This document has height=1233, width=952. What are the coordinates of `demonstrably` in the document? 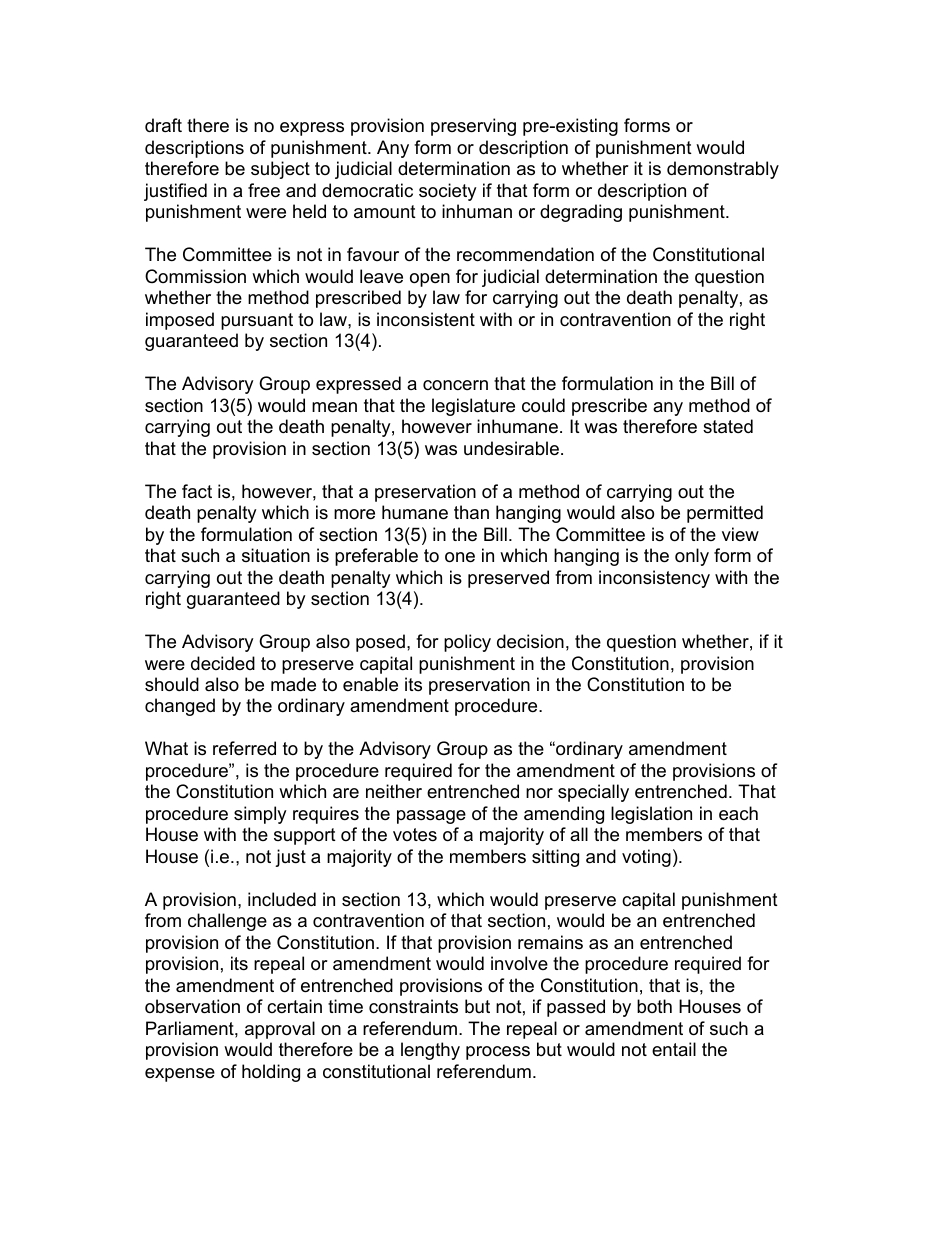 It's located at (723, 170).
